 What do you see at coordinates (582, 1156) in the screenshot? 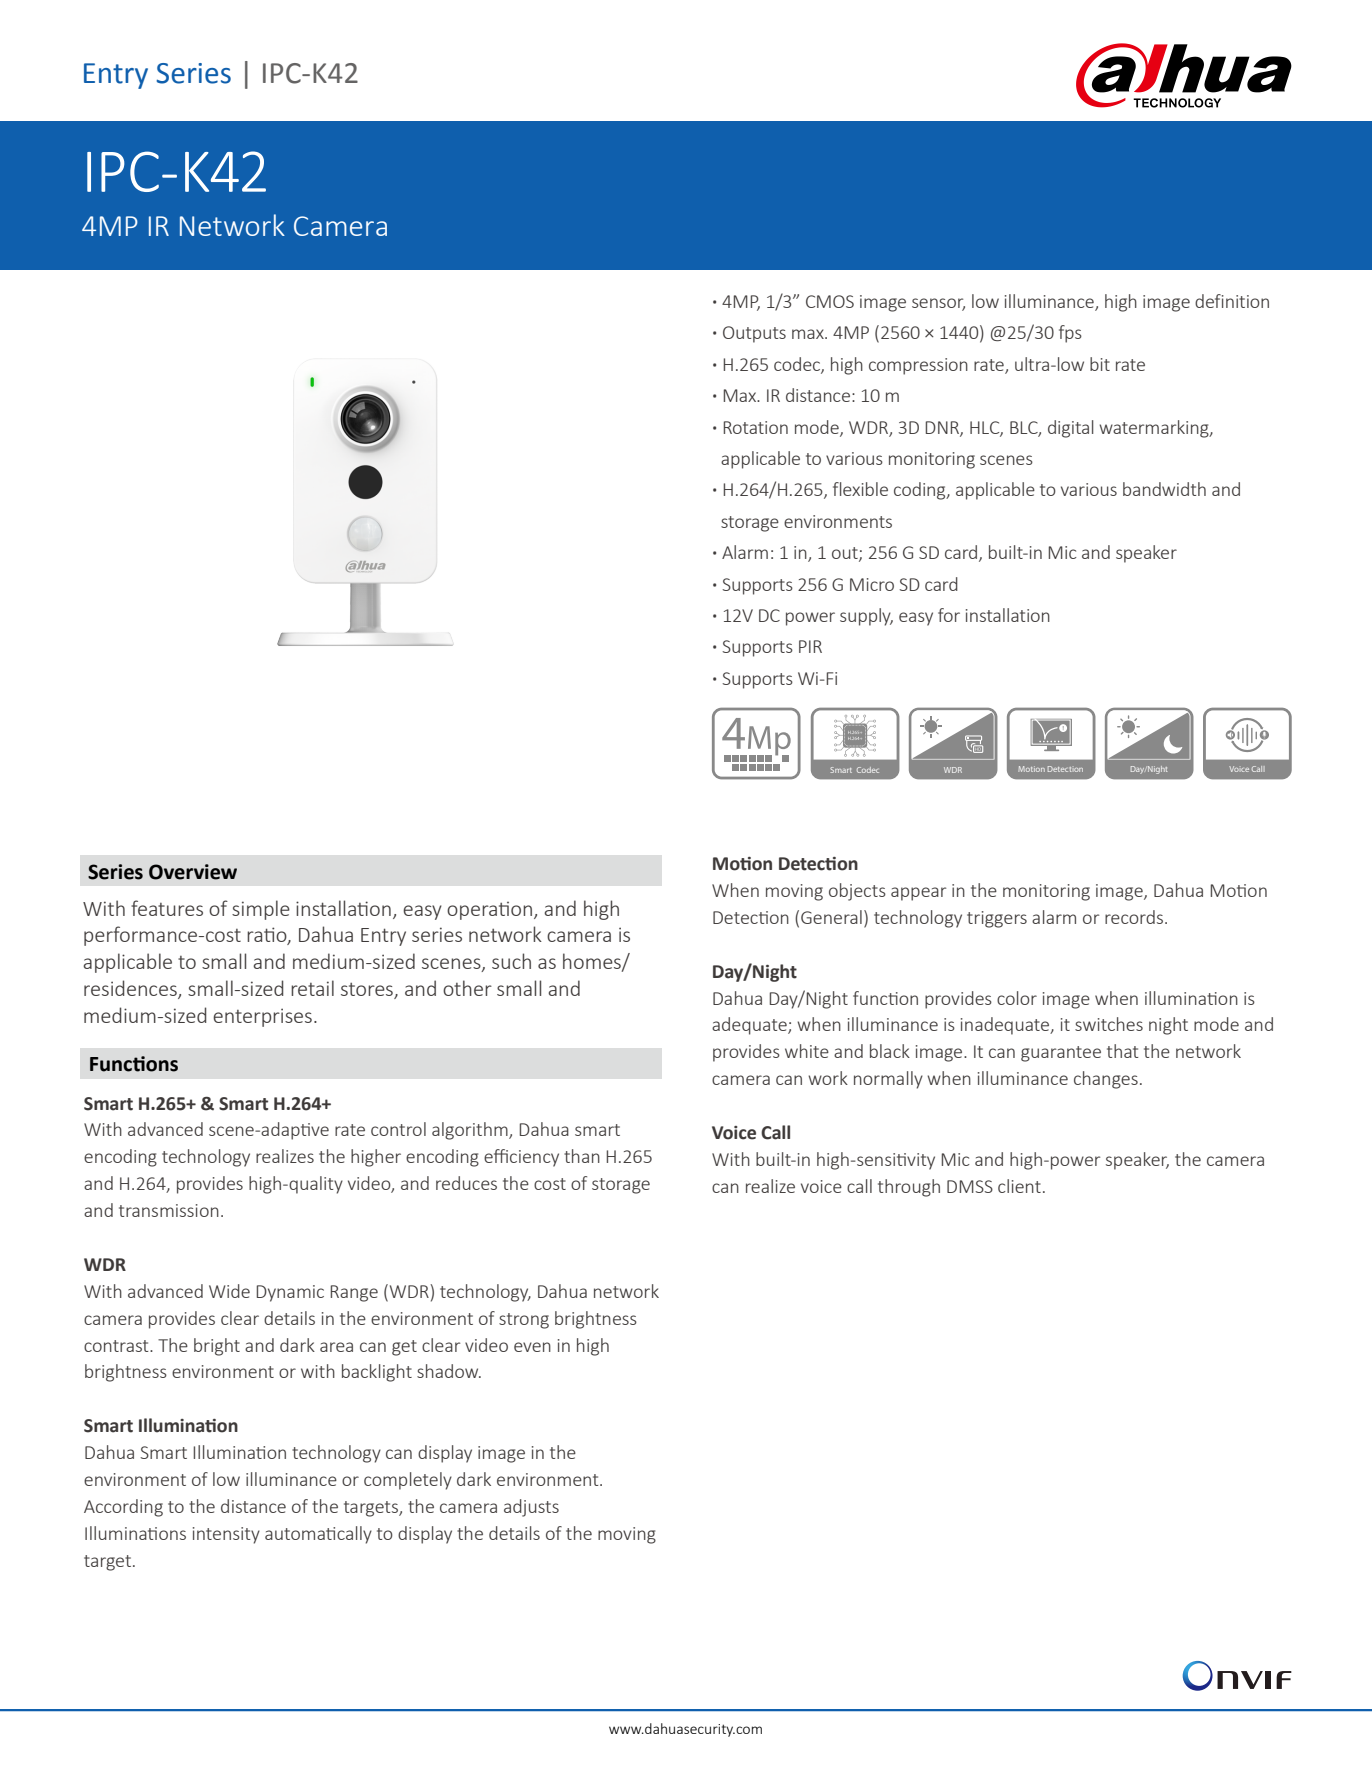
I see `than` at bounding box center [582, 1156].
